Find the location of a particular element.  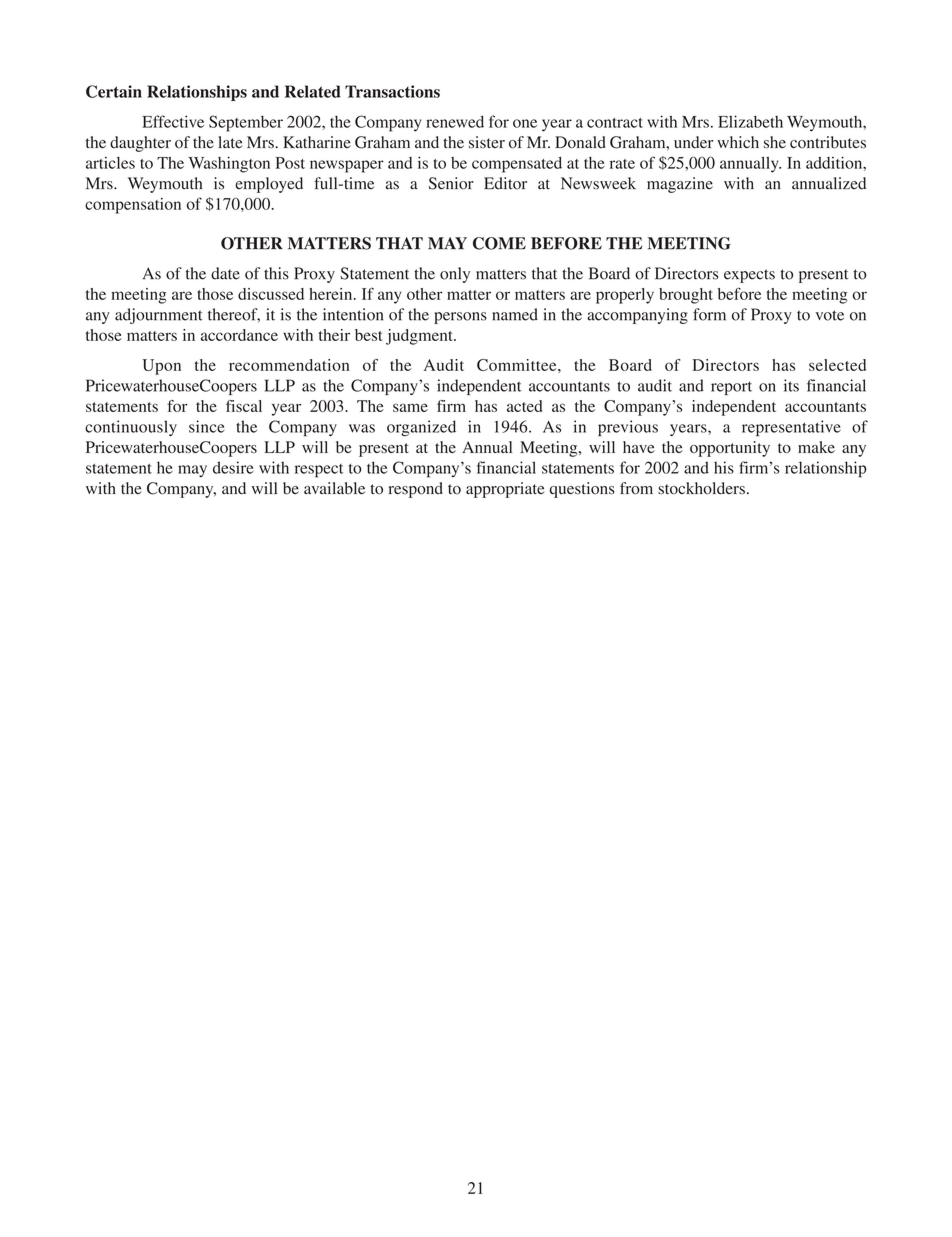

Effective is located at coordinates (173, 121).
